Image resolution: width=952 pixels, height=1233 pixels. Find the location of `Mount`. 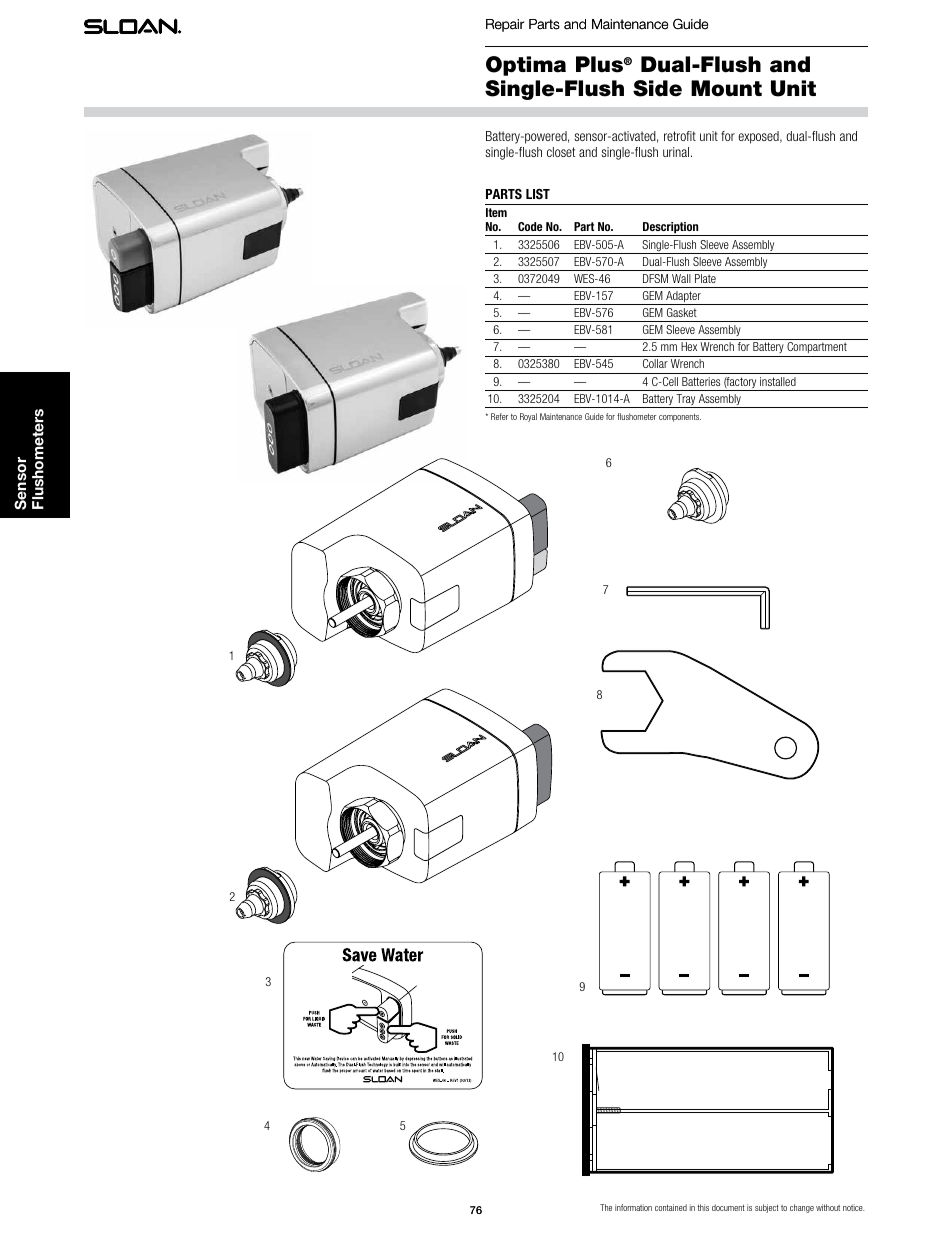

Mount is located at coordinates (726, 88).
